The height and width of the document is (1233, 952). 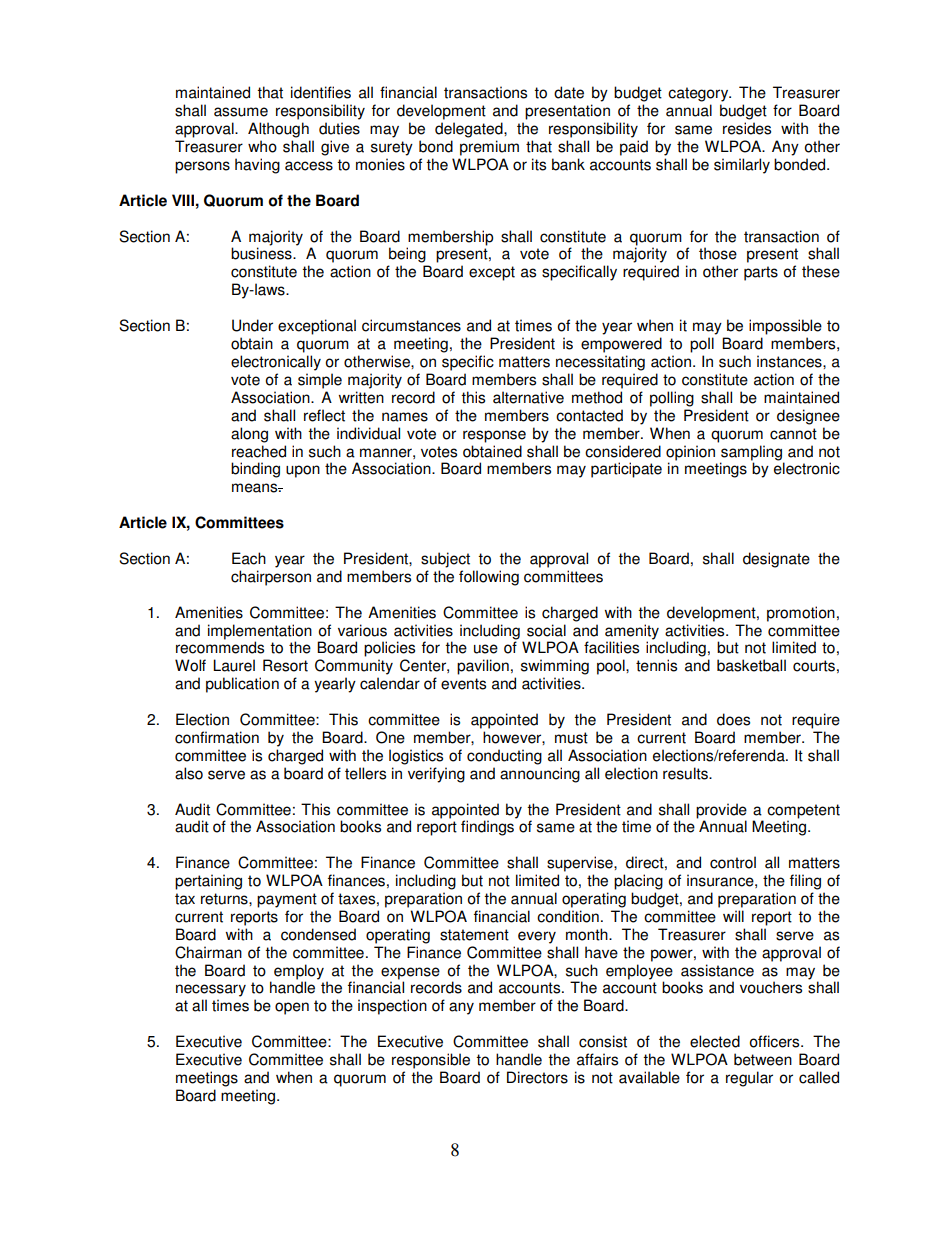 What do you see at coordinates (751, 453) in the document?
I see `sampling` at bounding box center [751, 453].
